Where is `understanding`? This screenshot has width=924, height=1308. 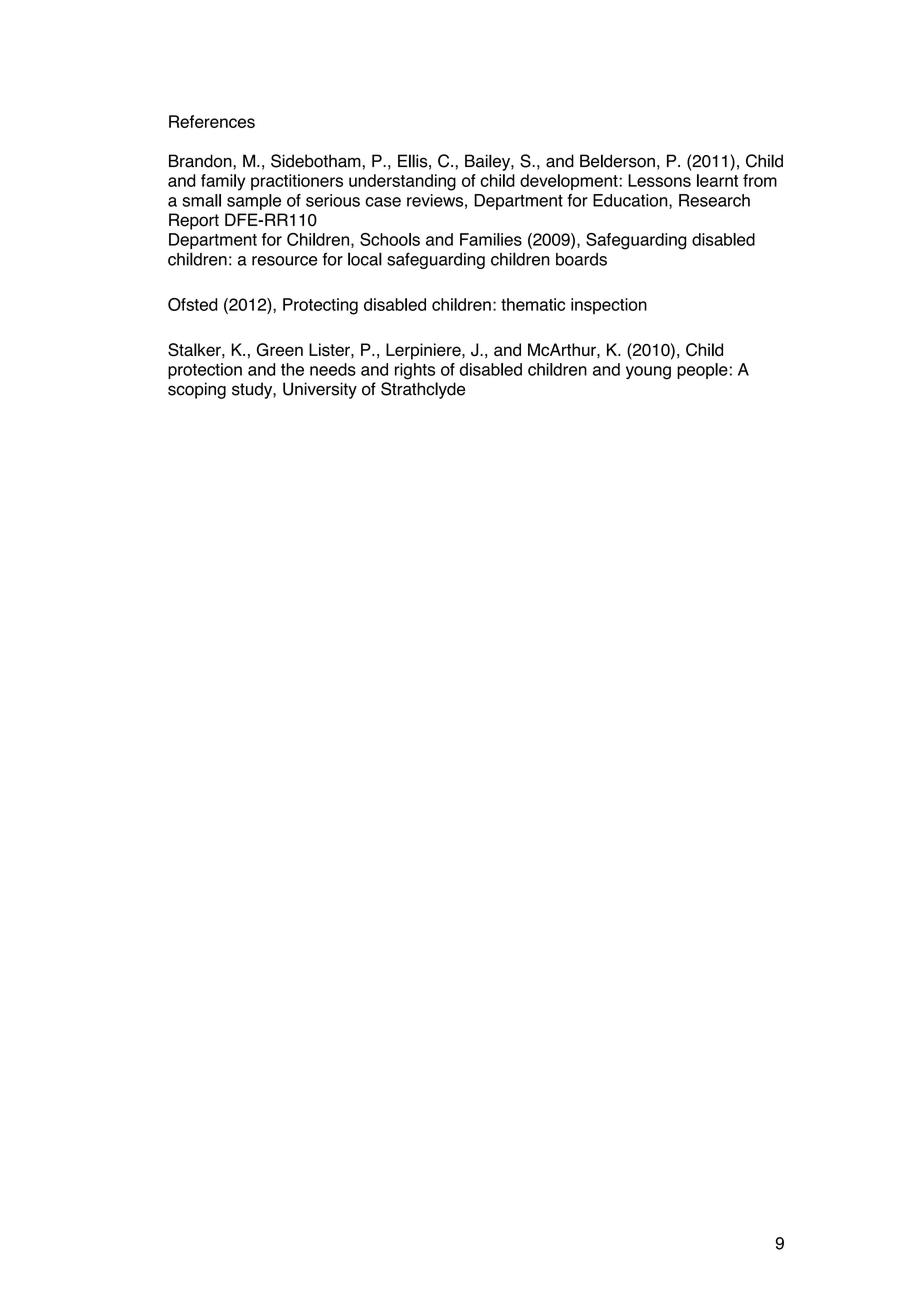
understanding is located at coordinates (402, 182).
